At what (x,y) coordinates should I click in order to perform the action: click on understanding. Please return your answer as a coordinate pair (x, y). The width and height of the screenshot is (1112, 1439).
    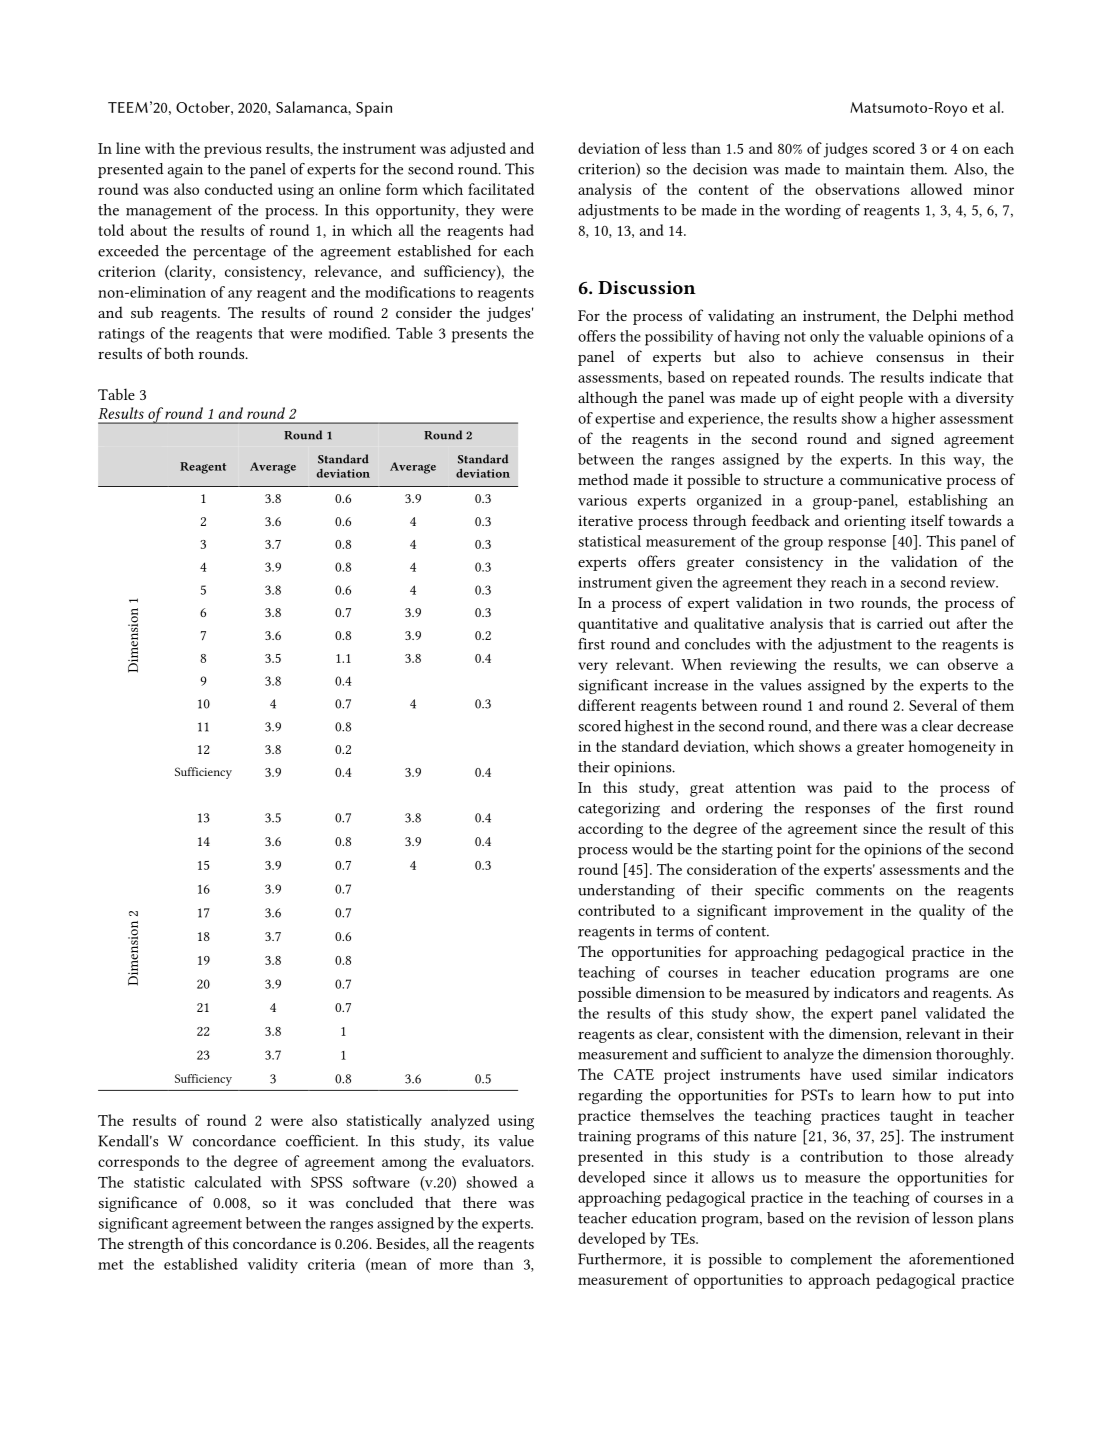
    Looking at the image, I should click on (626, 891).
